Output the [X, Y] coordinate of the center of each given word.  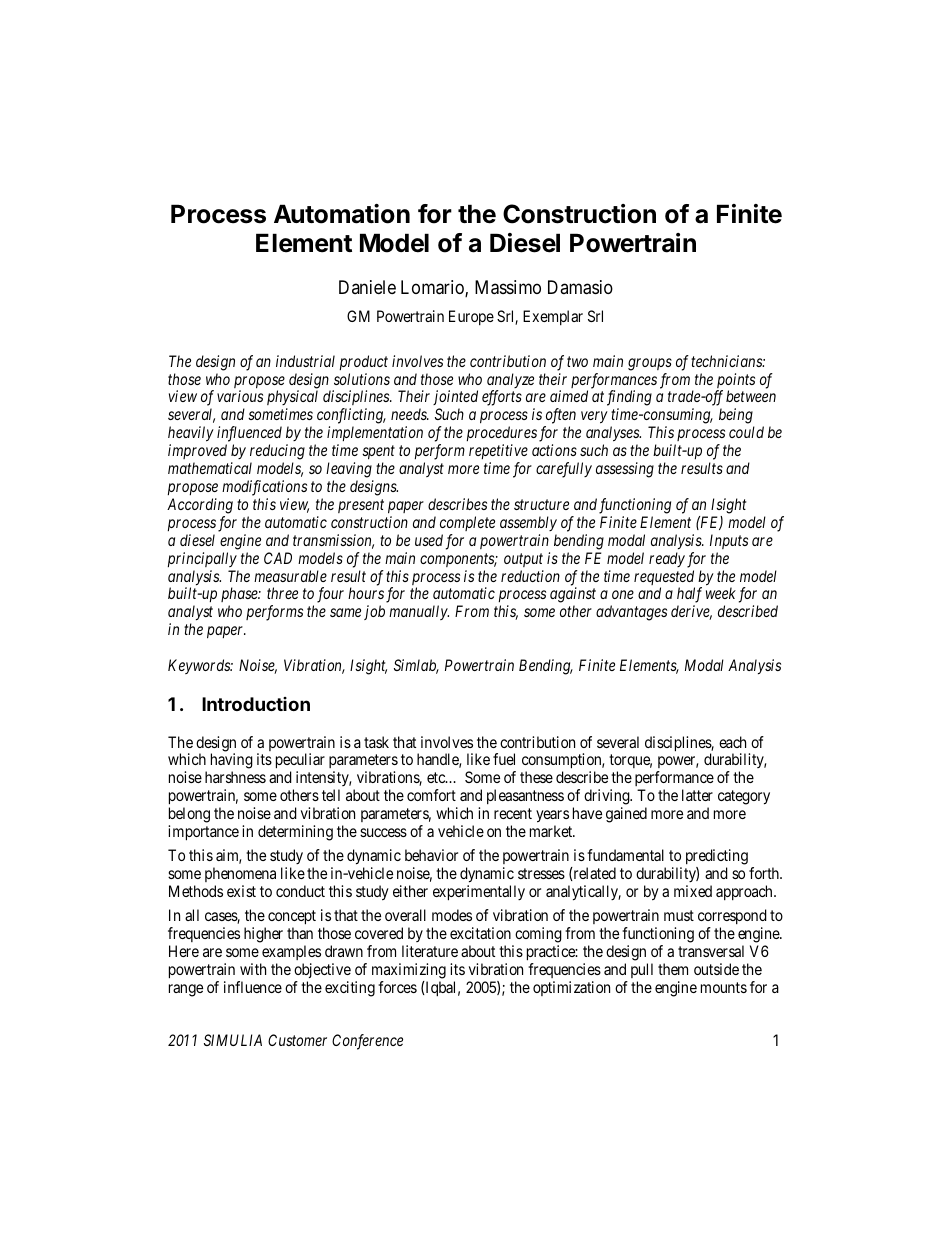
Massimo [508, 287]
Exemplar [553, 317]
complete [467, 523]
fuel [504, 759]
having [232, 762]
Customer [297, 1040]
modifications [264, 488]
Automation [342, 214]
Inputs [729, 541]
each [732, 742]
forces [397, 987]
